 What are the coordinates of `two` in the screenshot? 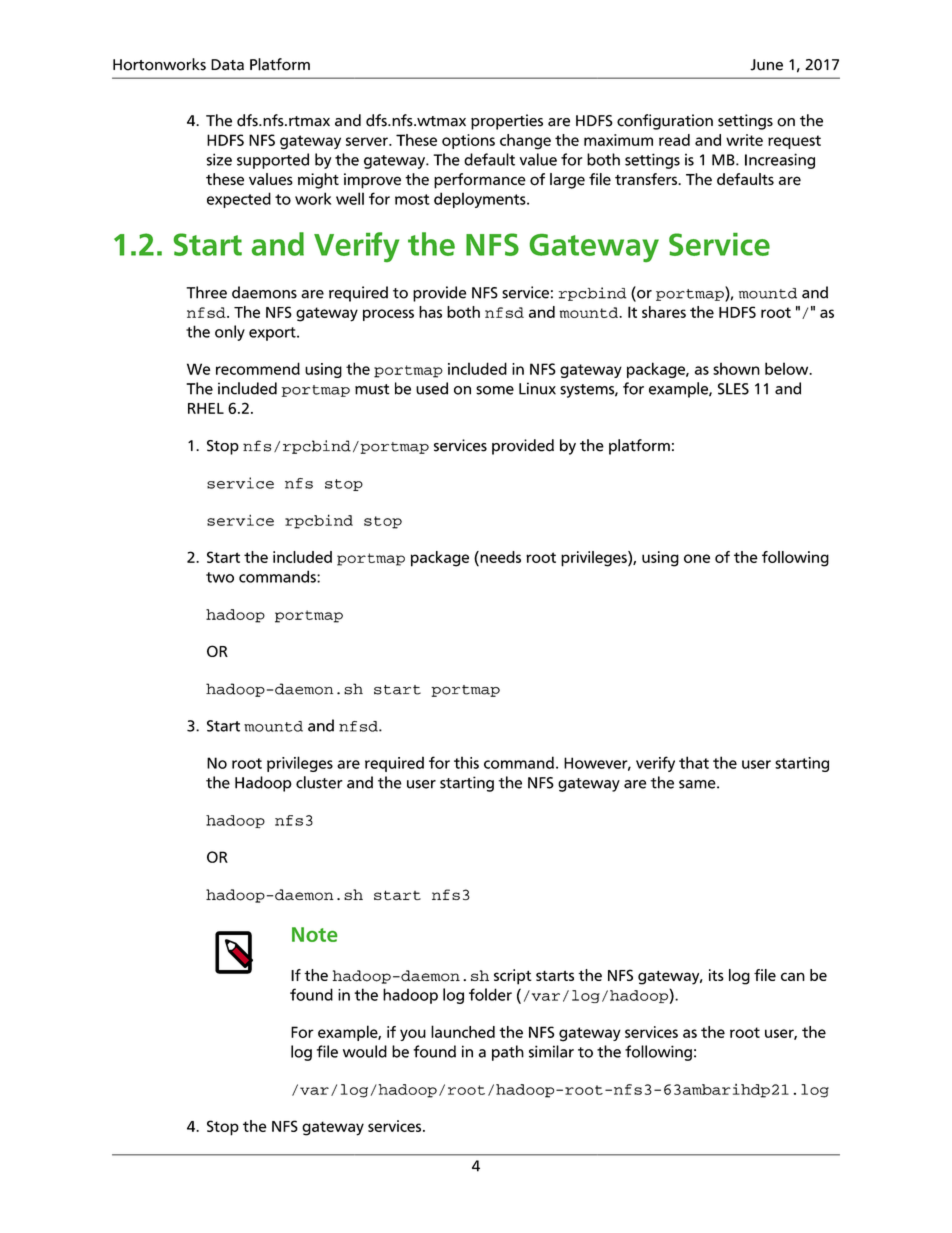 It's located at (220, 577).
